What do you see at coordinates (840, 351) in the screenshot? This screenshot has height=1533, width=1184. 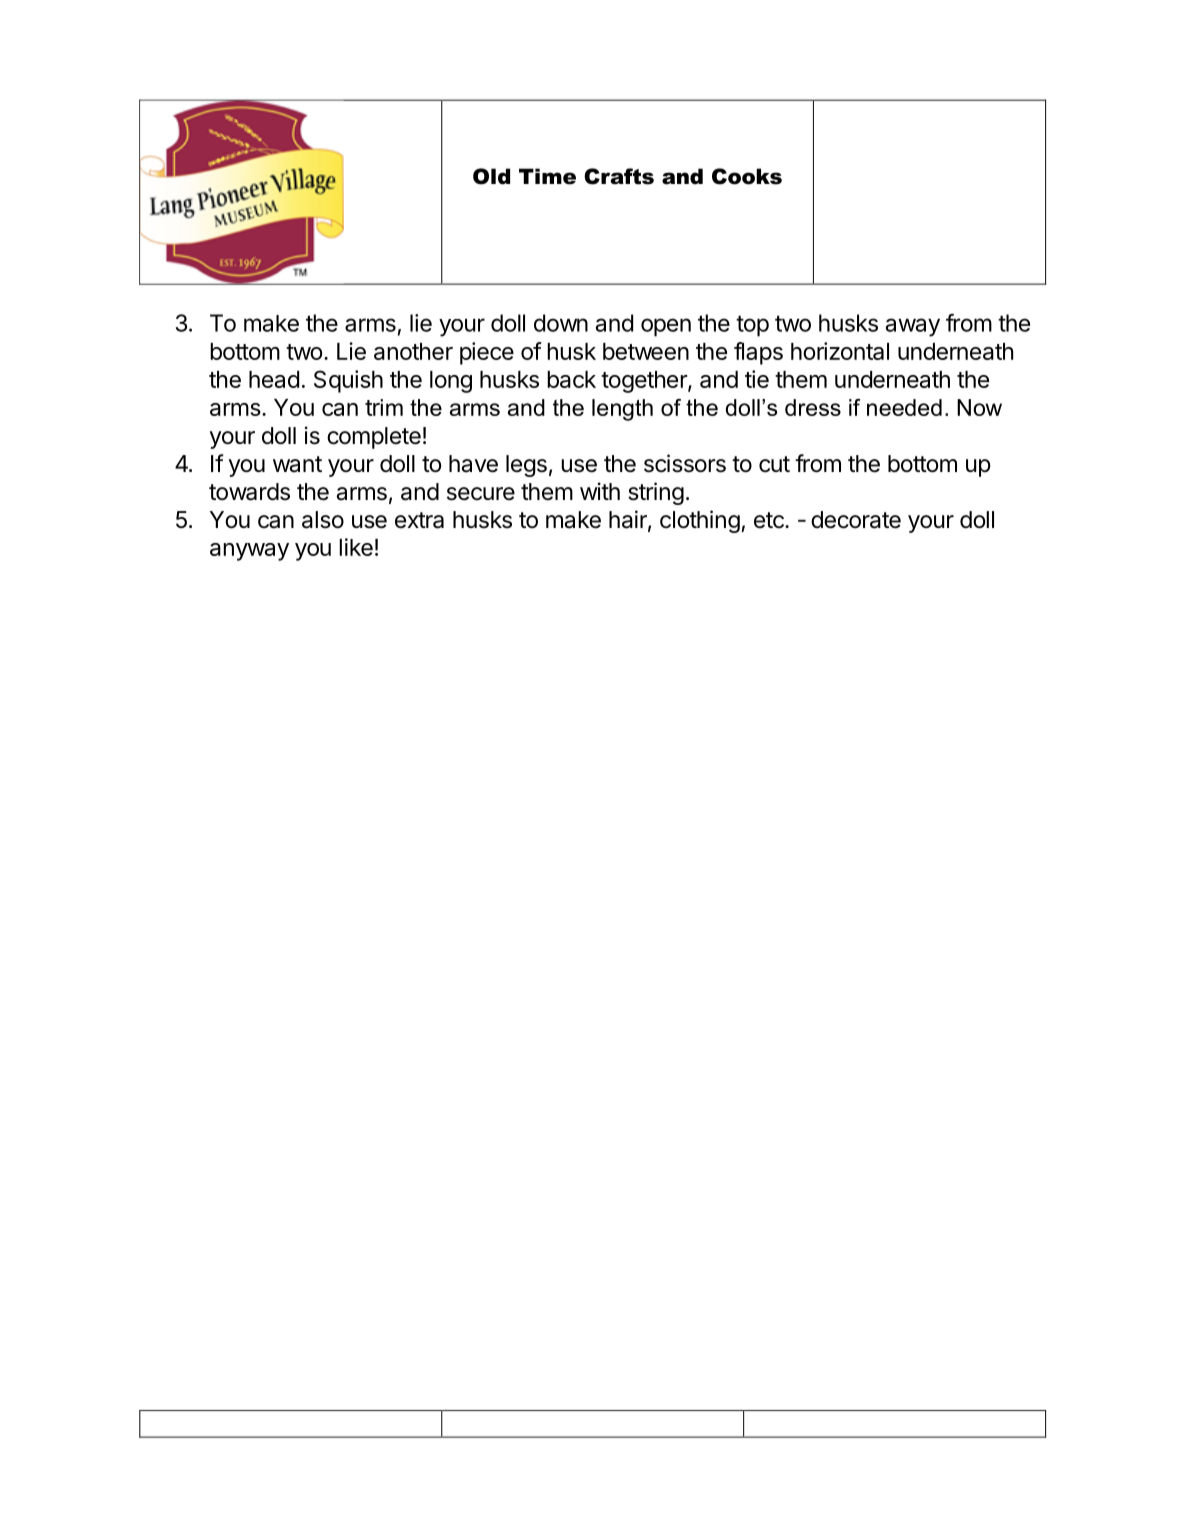 I see `horizontal` at bounding box center [840, 351].
